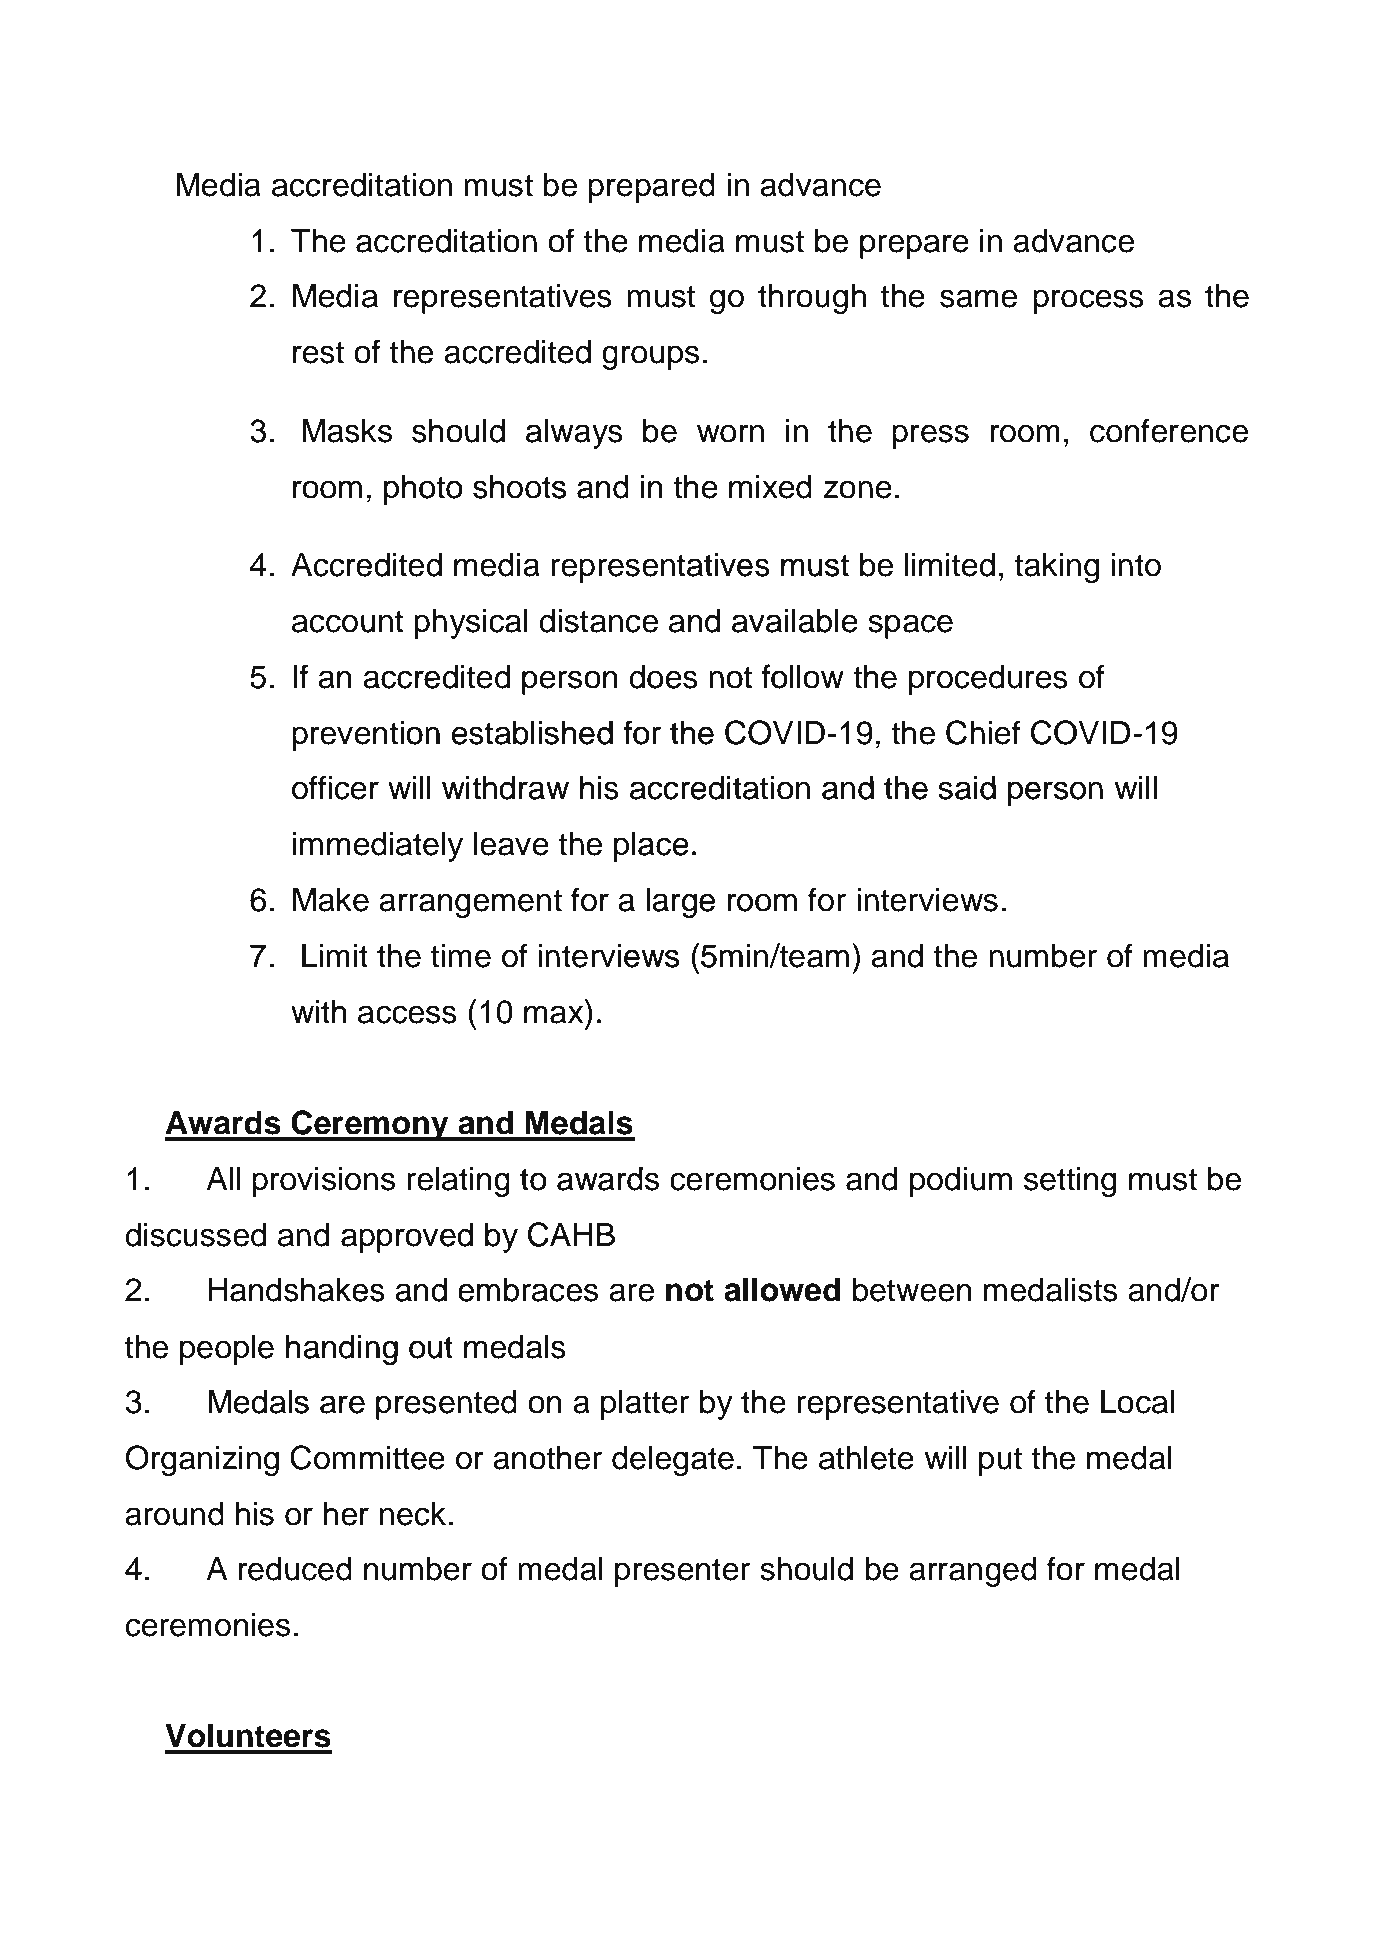  What do you see at coordinates (331, 900) in the screenshot?
I see `Make` at bounding box center [331, 900].
